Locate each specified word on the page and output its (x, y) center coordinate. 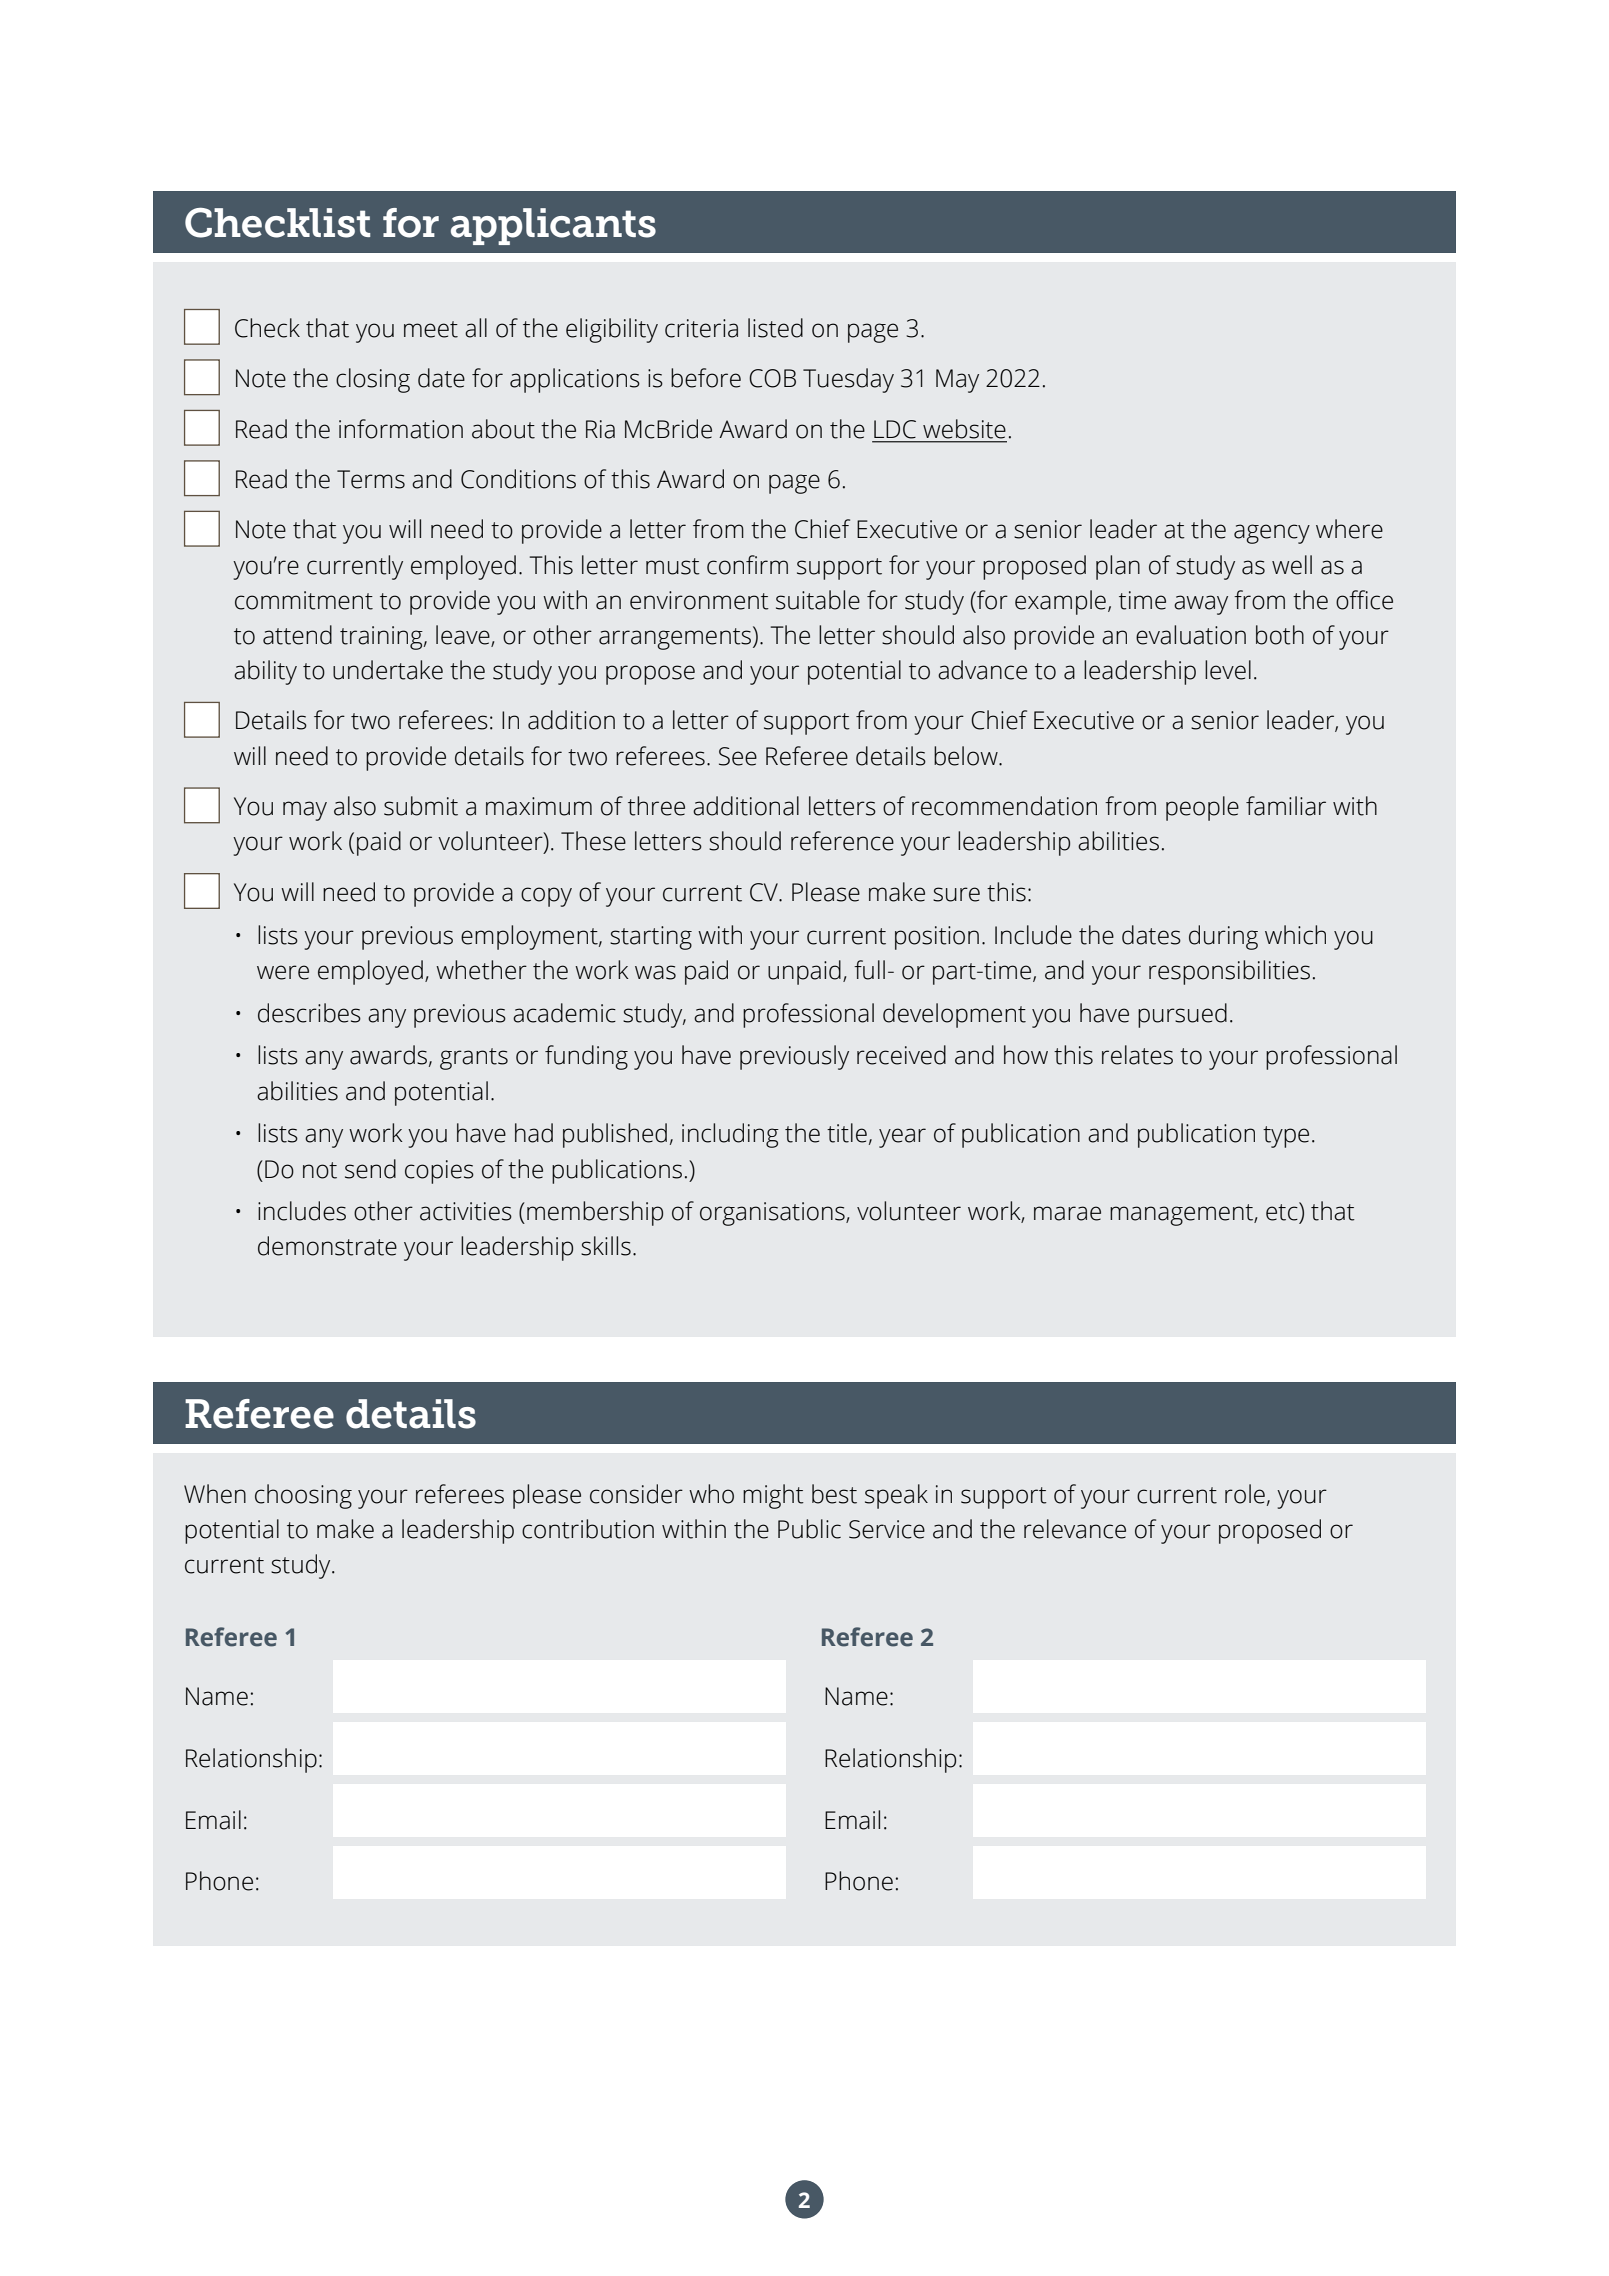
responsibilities (1229, 972)
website (964, 429)
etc (1283, 1211)
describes (309, 1013)
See (738, 756)
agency (1272, 534)
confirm (747, 565)
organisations (773, 1214)
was (655, 972)
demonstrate (327, 1246)
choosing (303, 1496)
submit (421, 806)
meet (431, 329)
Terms (371, 479)
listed (775, 328)
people (1202, 808)
